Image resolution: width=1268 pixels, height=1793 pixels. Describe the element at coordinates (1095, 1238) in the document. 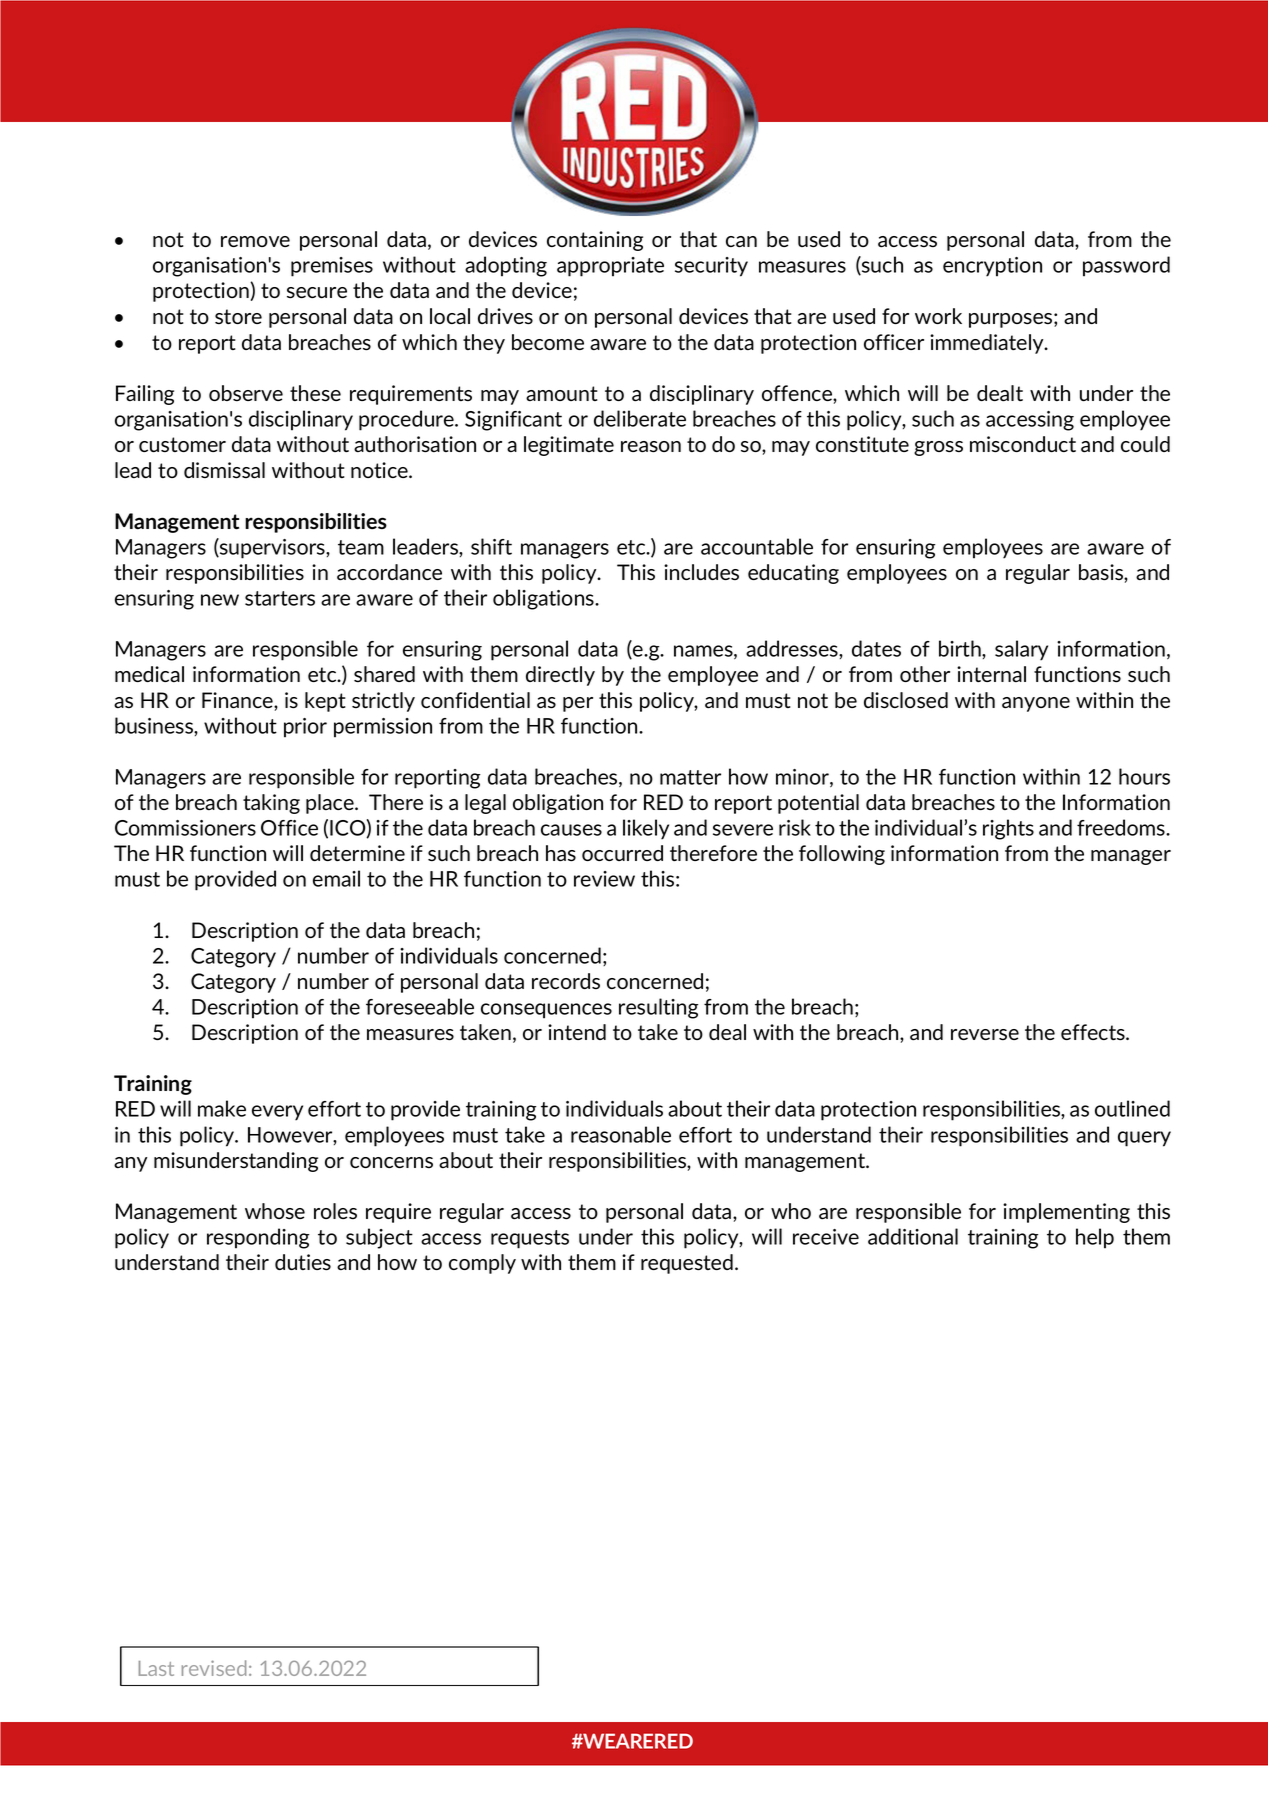

I see `help` at that location.
